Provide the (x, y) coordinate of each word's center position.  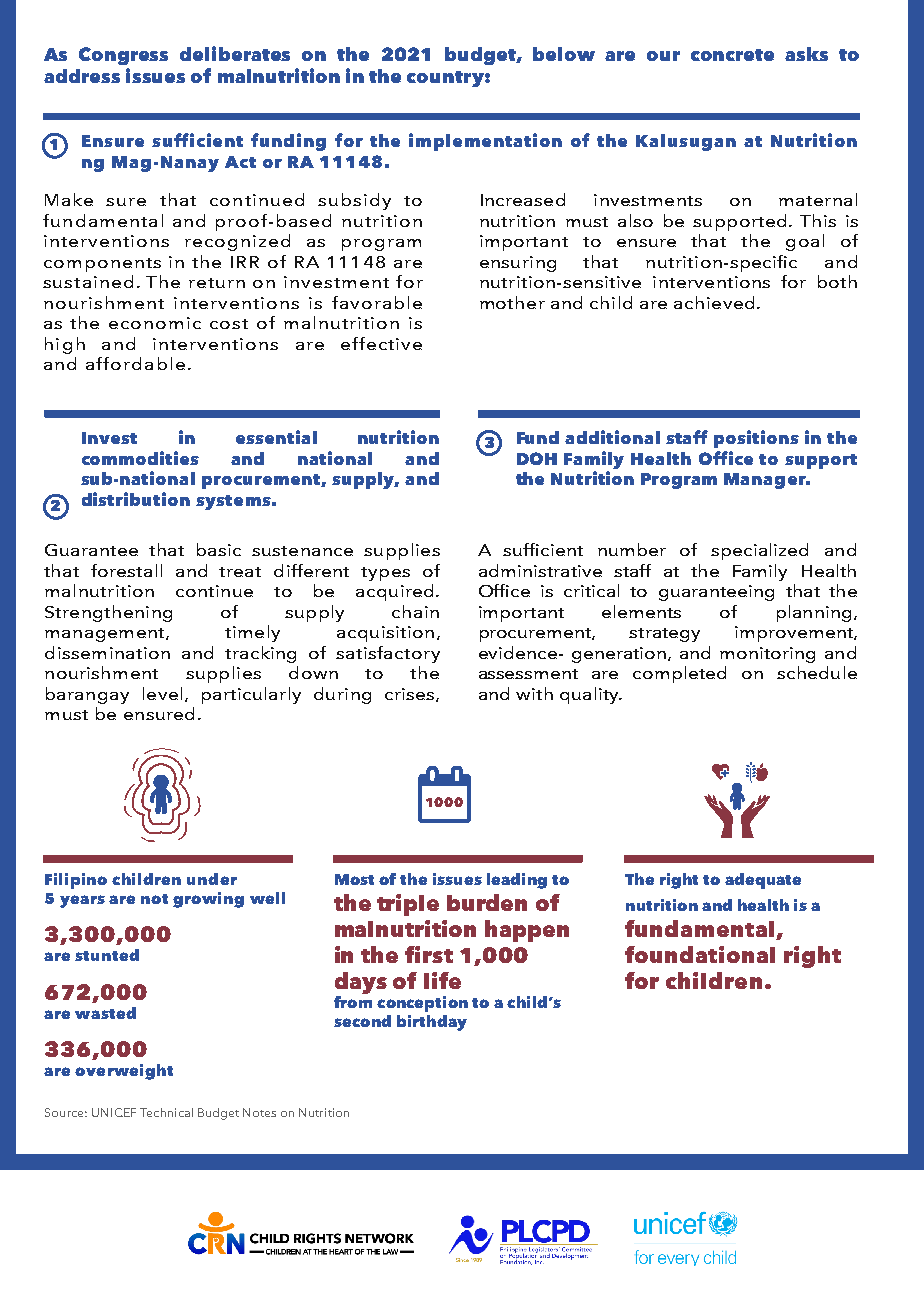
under (212, 879)
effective (381, 343)
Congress (123, 56)
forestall (126, 570)
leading (517, 881)
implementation (485, 142)
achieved (714, 302)
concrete (732, 55)
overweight (124, 1072)
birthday (432, 1023)
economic (155, 323)
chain (415, 611)
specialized (759, 551)
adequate (763, 881)
